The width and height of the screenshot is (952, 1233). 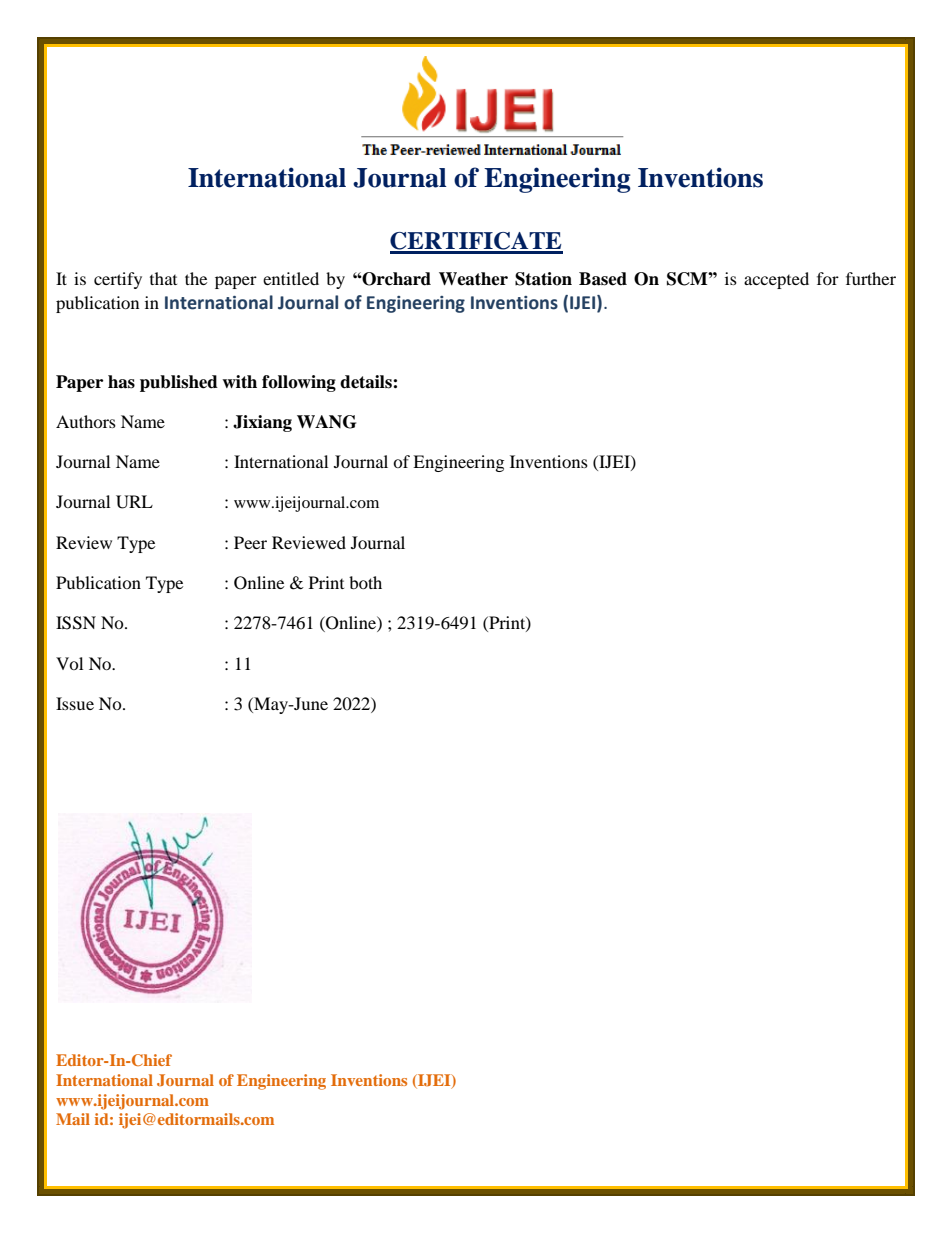 What do you see at coordinates (134, 502) in the screenshot?
I see `URL` at bounding box center [134, 502].
